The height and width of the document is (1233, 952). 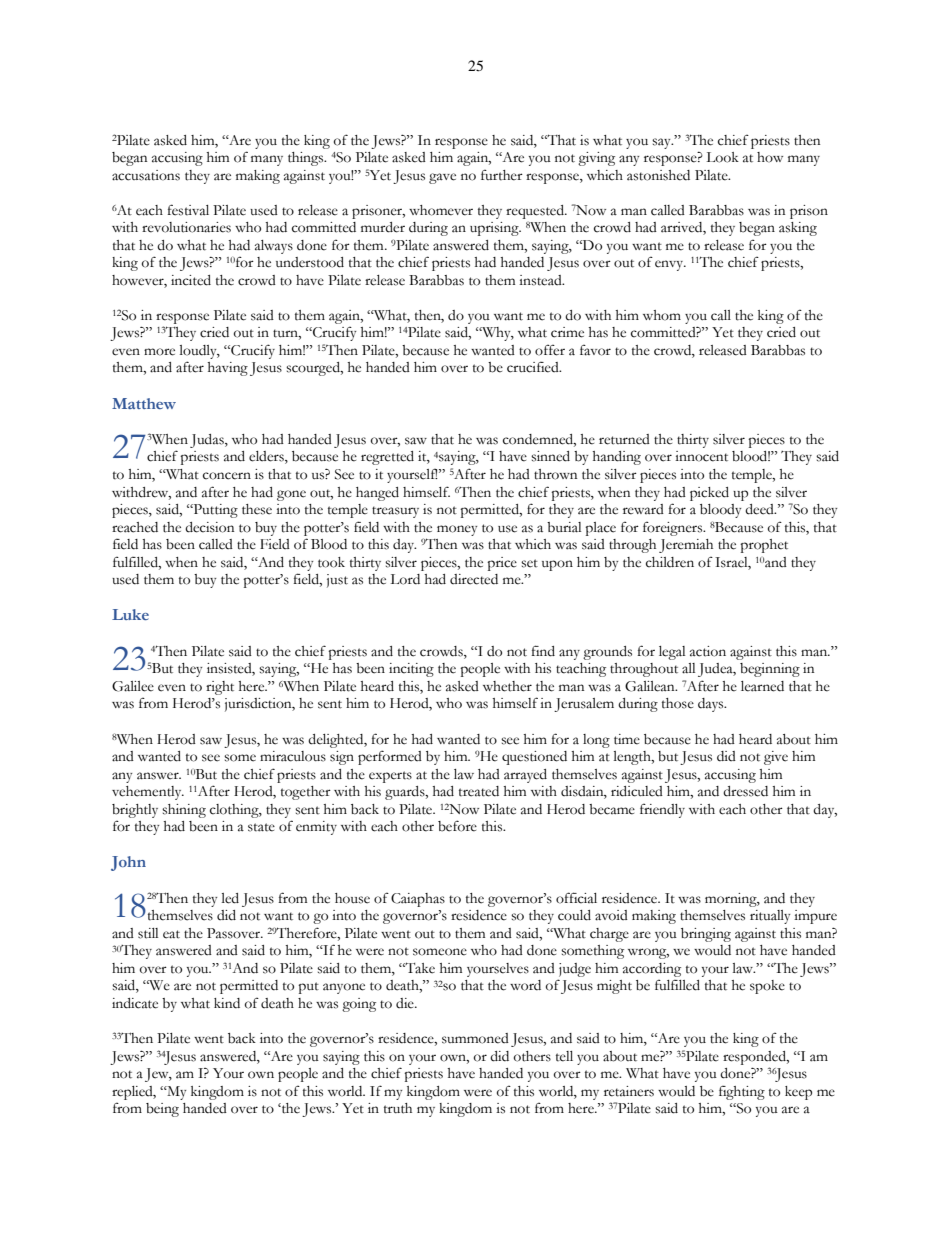 I want to click on money, so click(x=457, y=530).
